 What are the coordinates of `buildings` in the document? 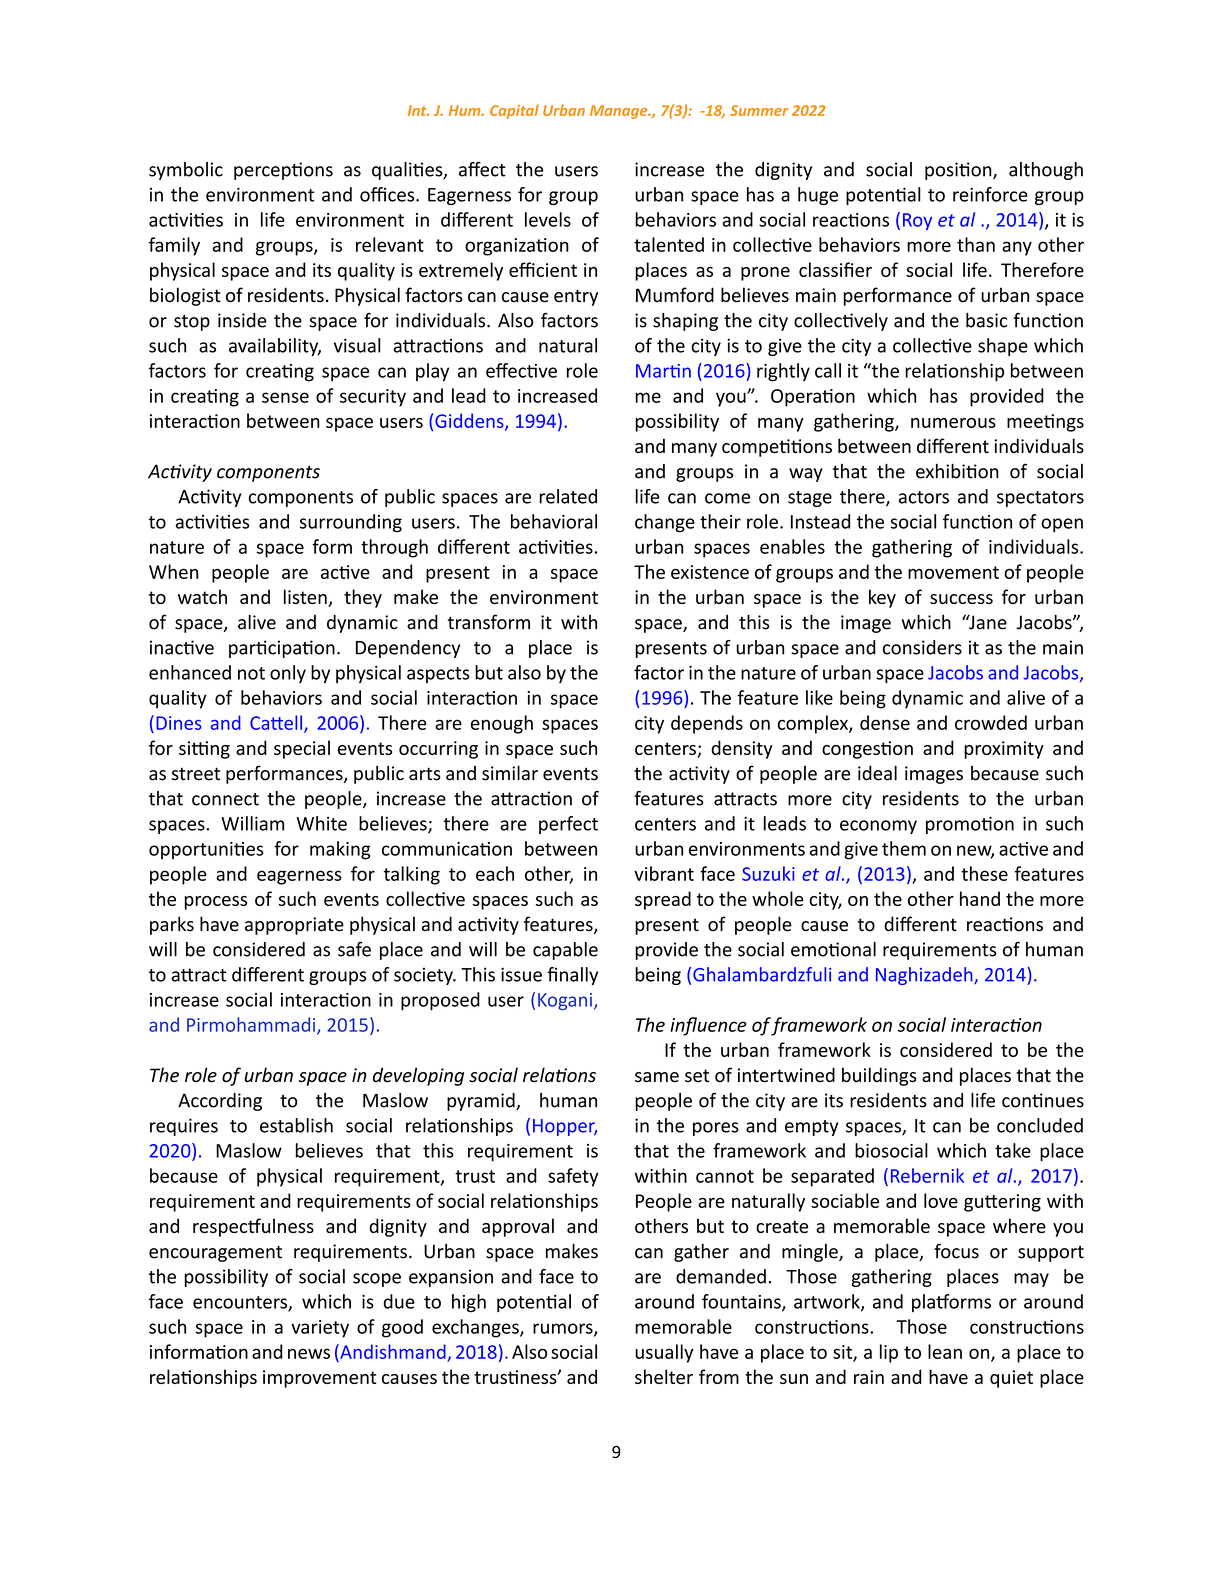 It's located at (879, 1076).
